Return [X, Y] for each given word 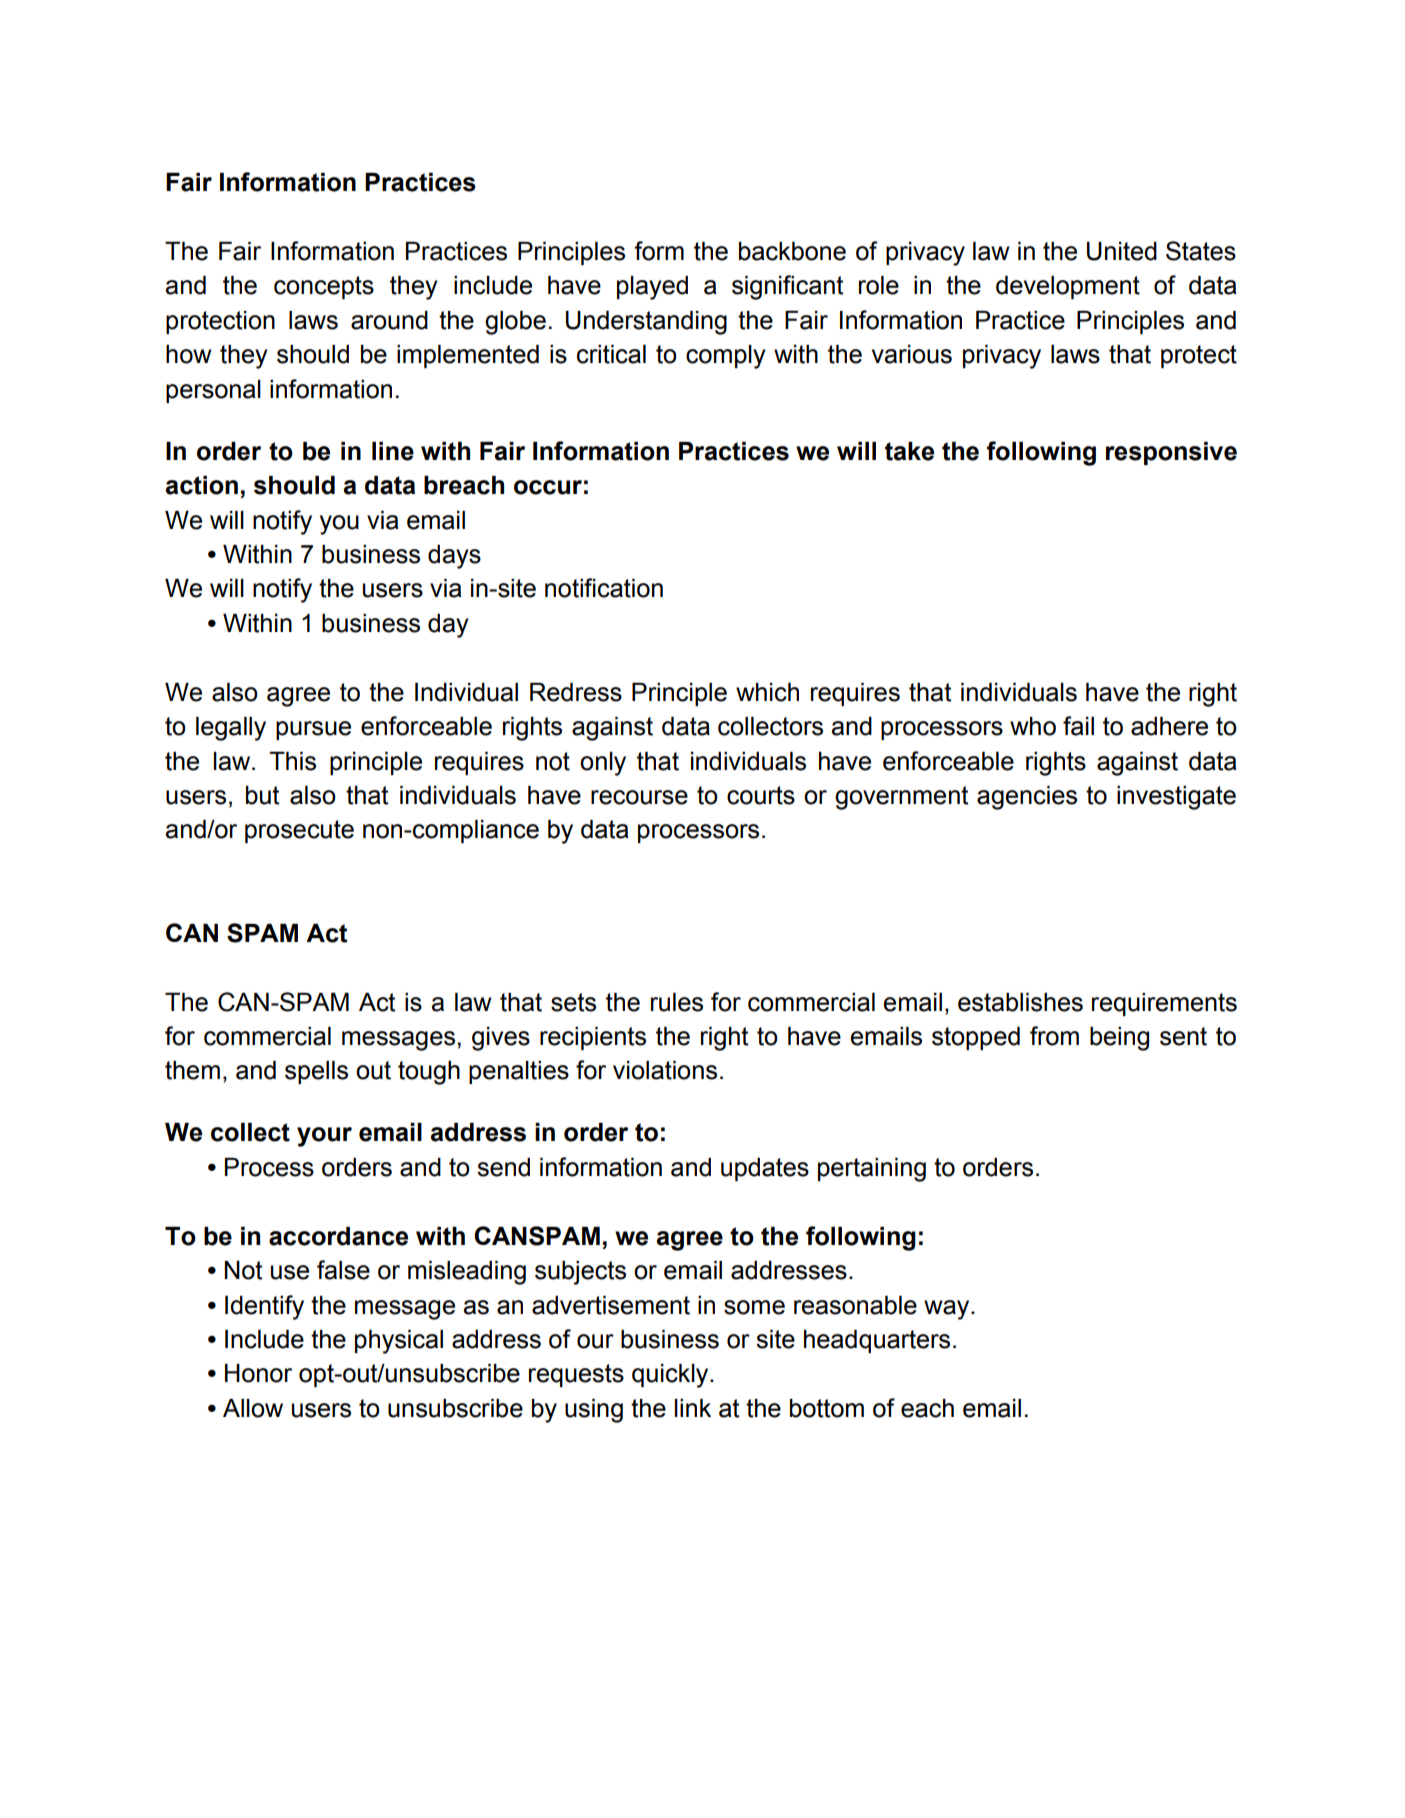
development [1068, 287]
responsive [1171, 453]
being [1119, 1039]
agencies [1027, 798]
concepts [324, 287]
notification [604, 588]
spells [316, 1072]
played [652, 288]
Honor [258, 1373]
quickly [671, 1376]
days [454, 557]
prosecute [299, 831]
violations [665, 1070]
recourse [639, 797]
